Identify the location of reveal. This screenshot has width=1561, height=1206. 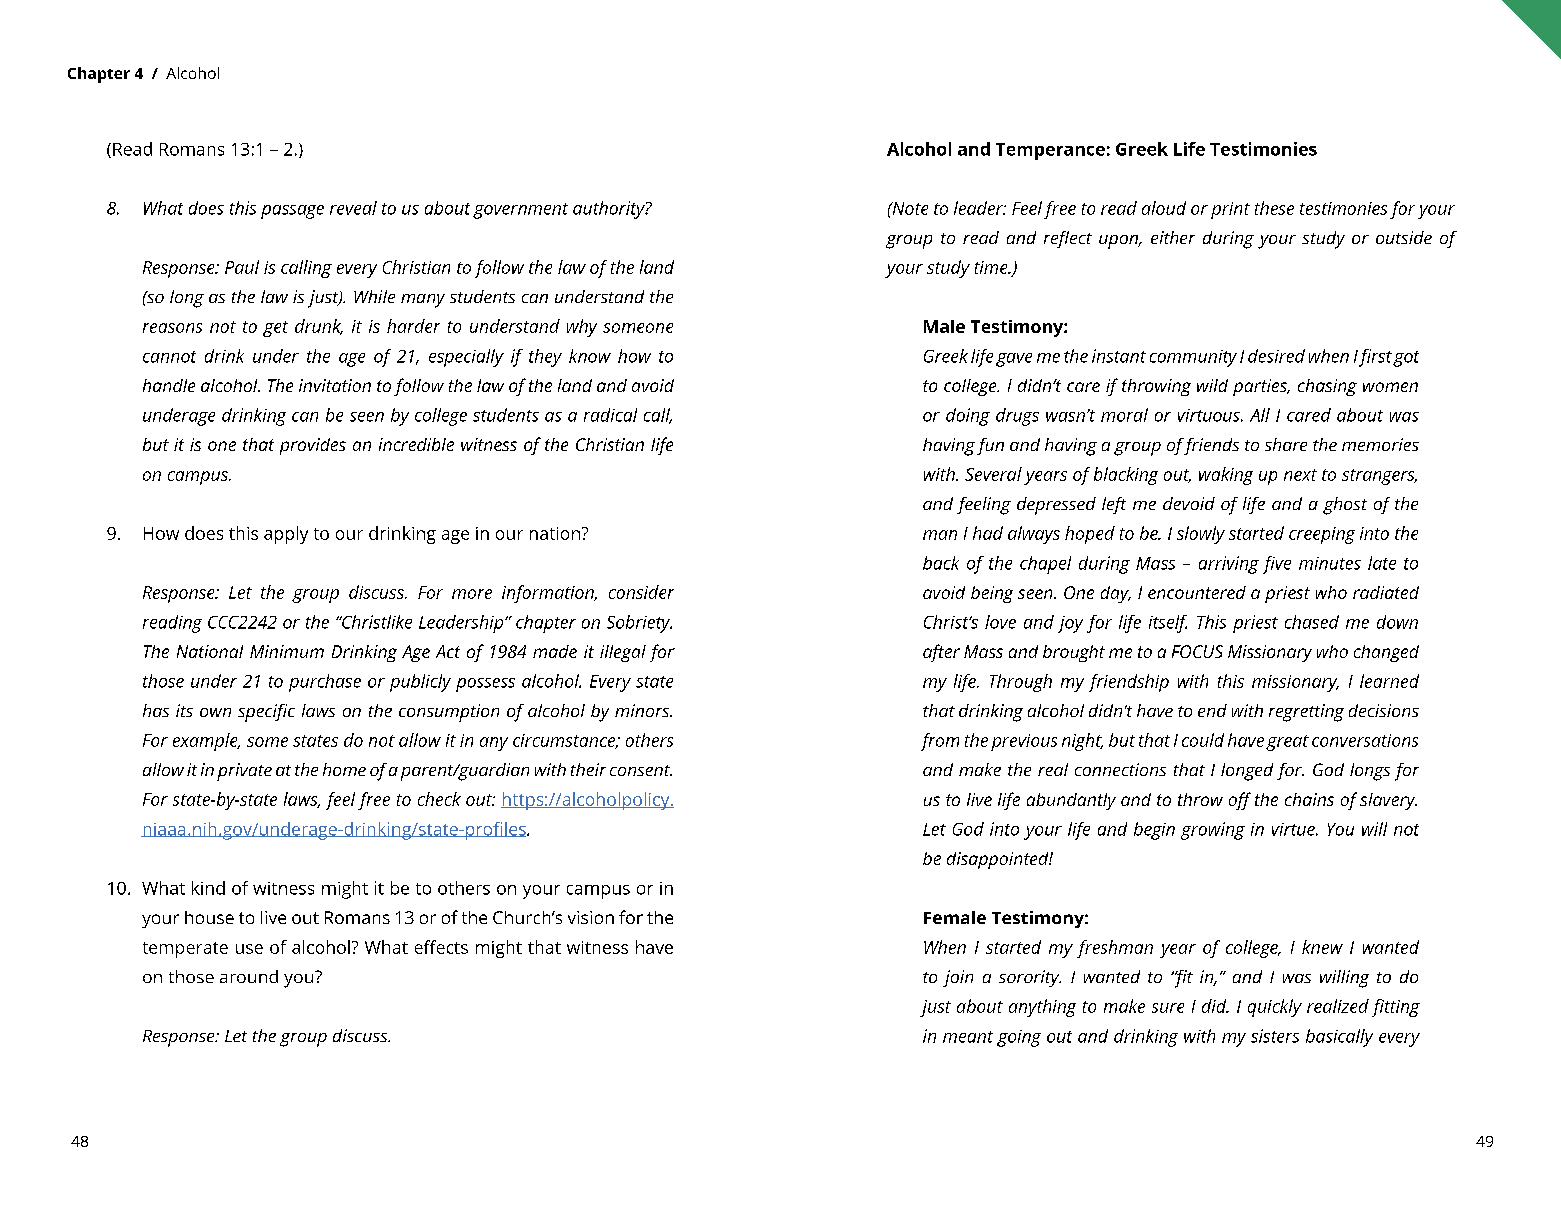
(353, 208).
